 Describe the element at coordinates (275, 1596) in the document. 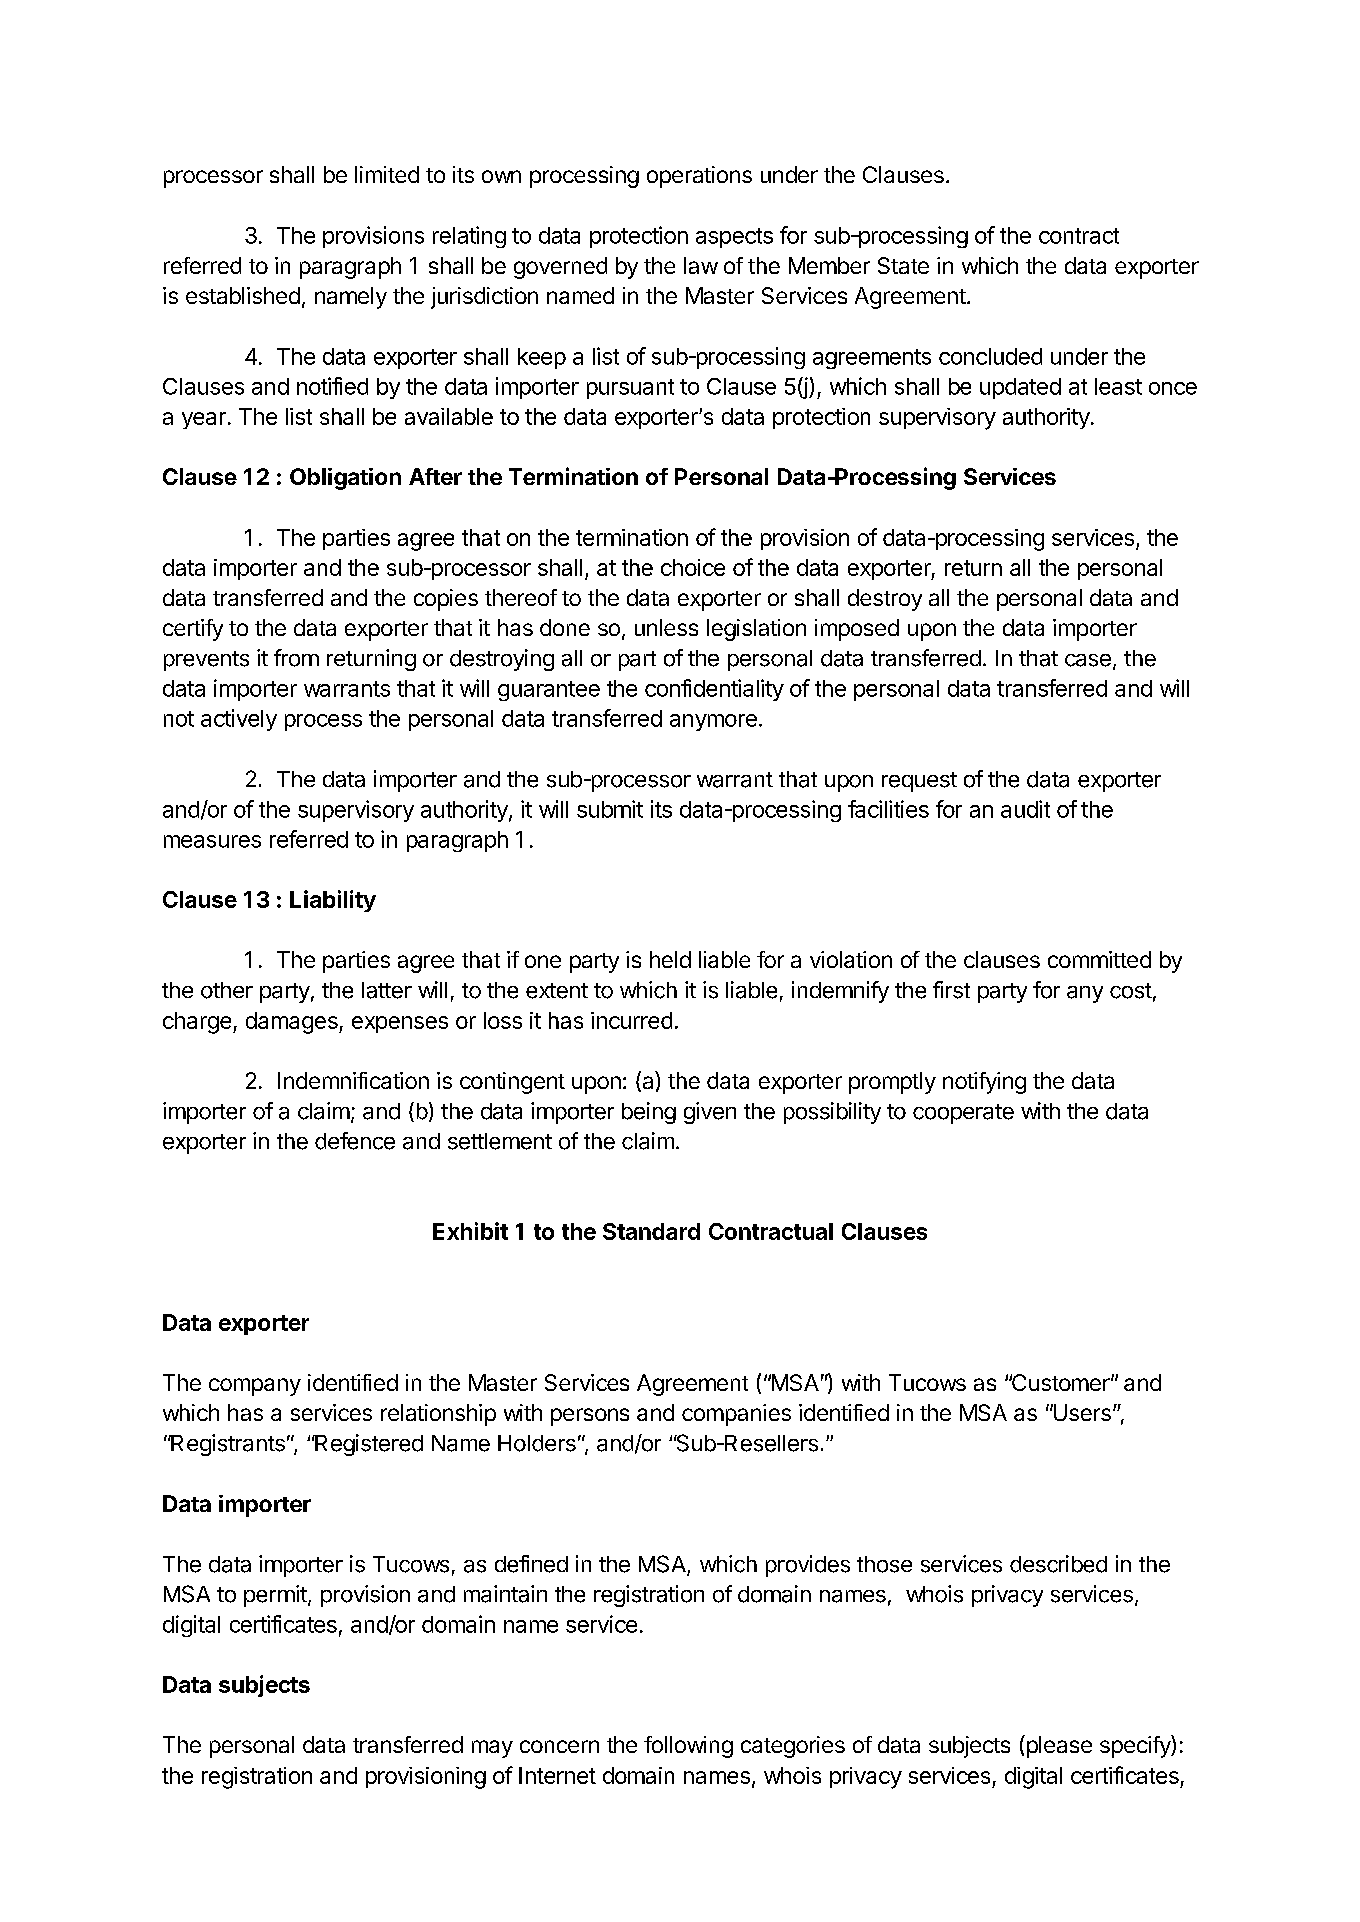

I see `permit` at that location.
